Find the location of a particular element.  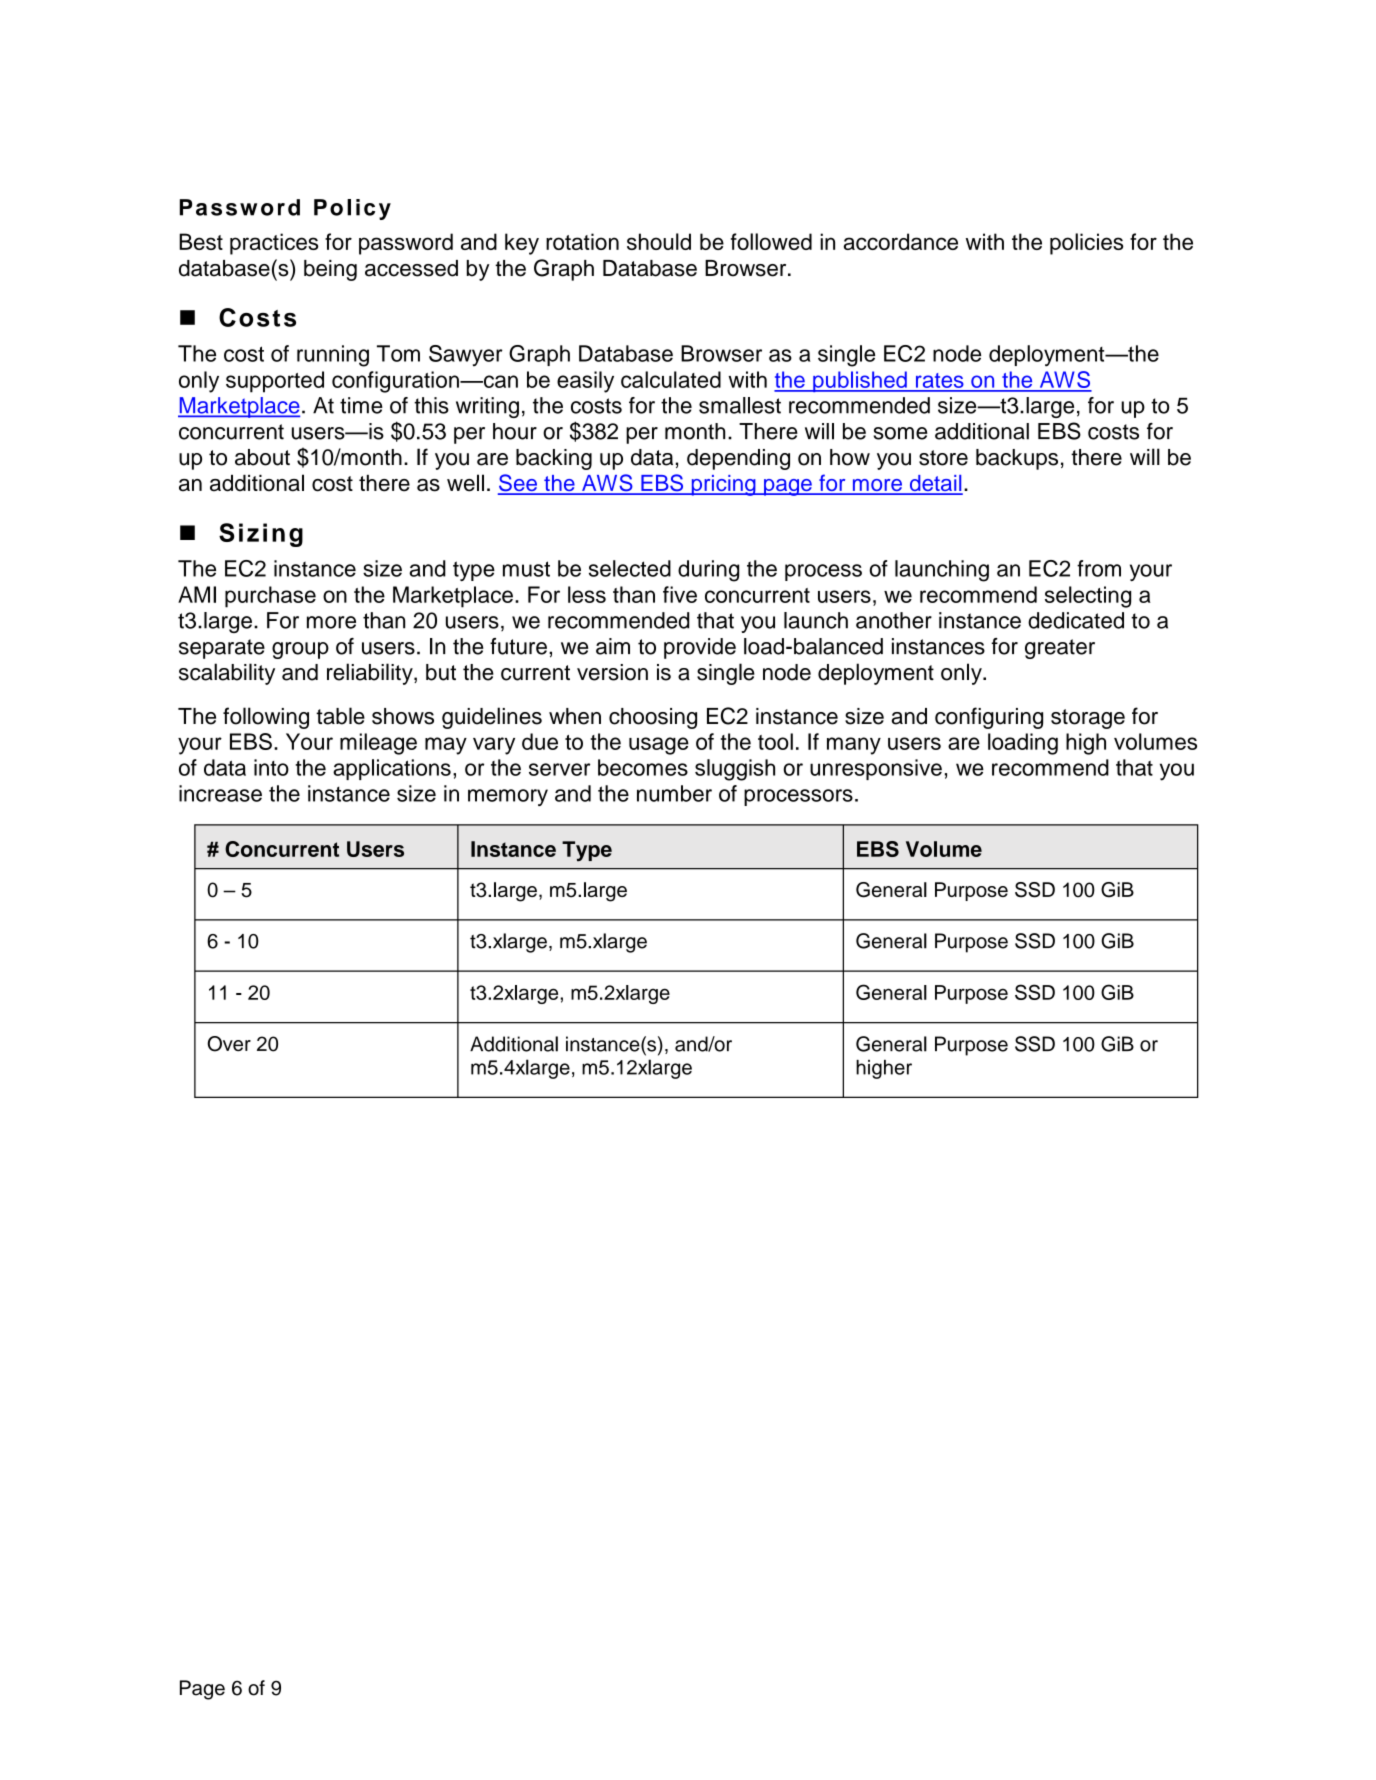

unresponsive is located at coordinates (876, 769).
